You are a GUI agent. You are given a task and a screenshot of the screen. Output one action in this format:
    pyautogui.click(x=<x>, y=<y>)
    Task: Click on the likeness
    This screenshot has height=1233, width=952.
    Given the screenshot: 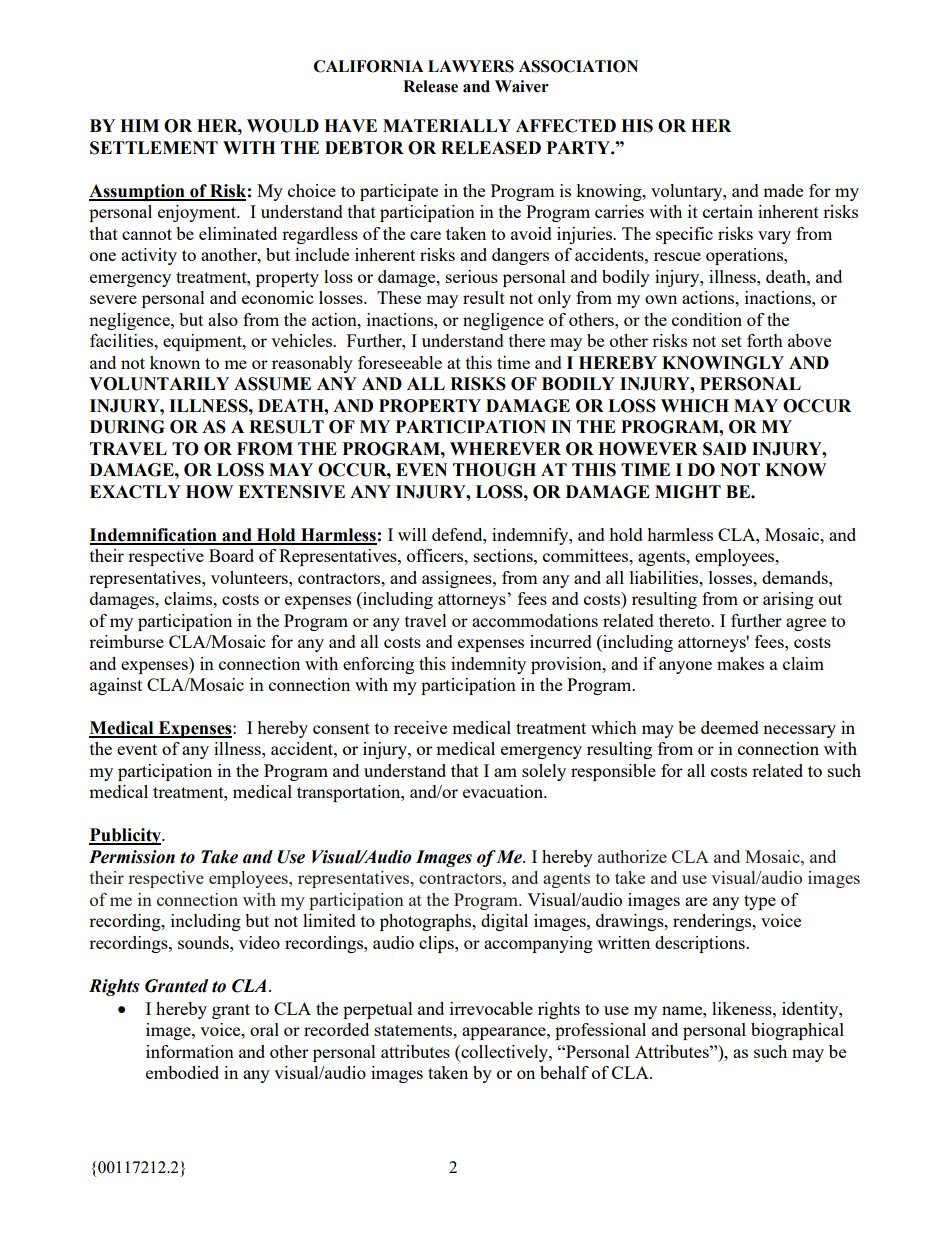 What is the action you would take?
    pyautogui.click(x=743, y=1008)
